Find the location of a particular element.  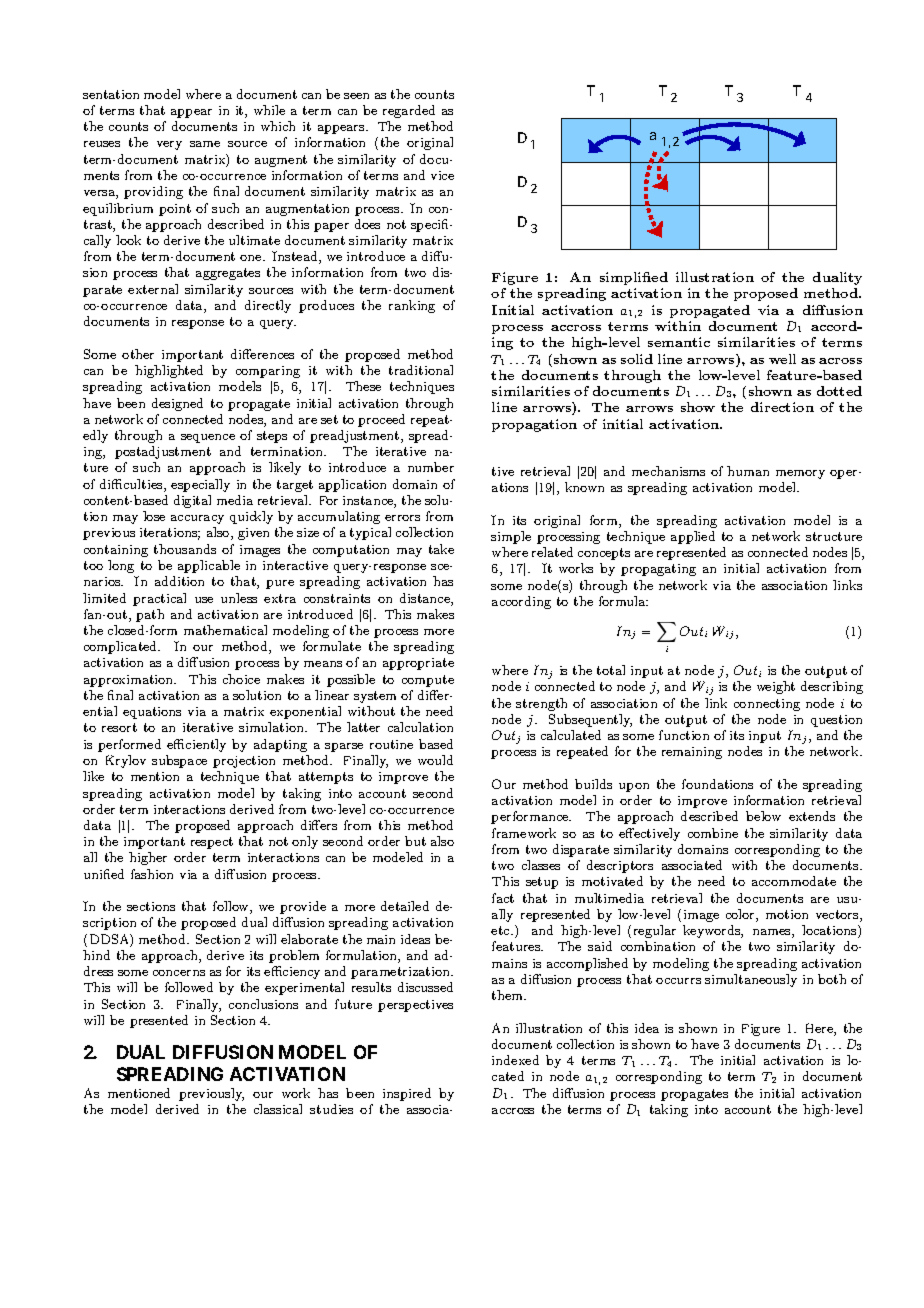

classical is located at coordinates (278, 1109).
